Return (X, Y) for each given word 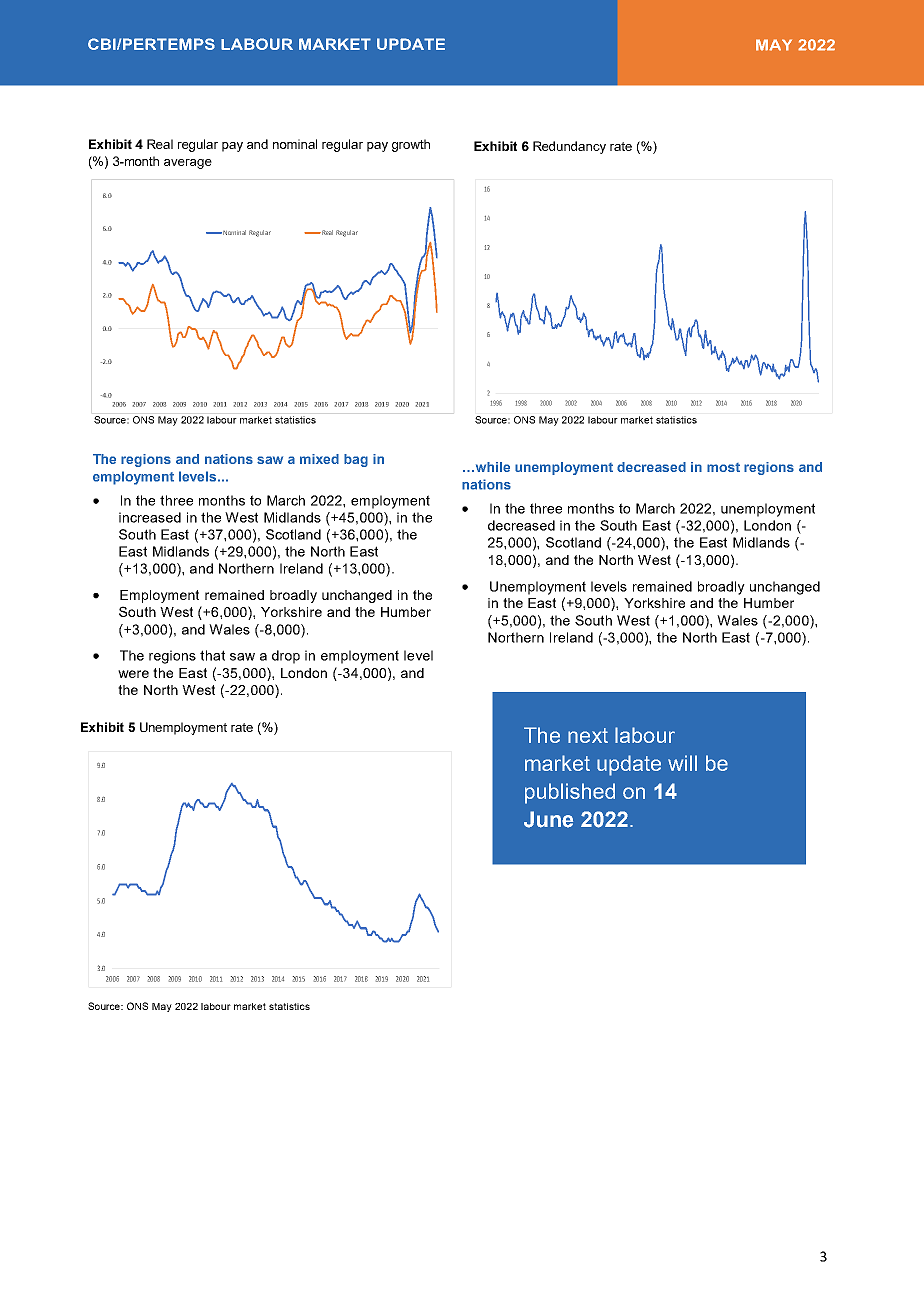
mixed (319, 459)
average (188, 164)
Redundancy (569, 147)
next (588, 735)
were (133, 674)
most (723, 467)
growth (411, 145)
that (212, 655)
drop (286, 657)
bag (356, 460)
